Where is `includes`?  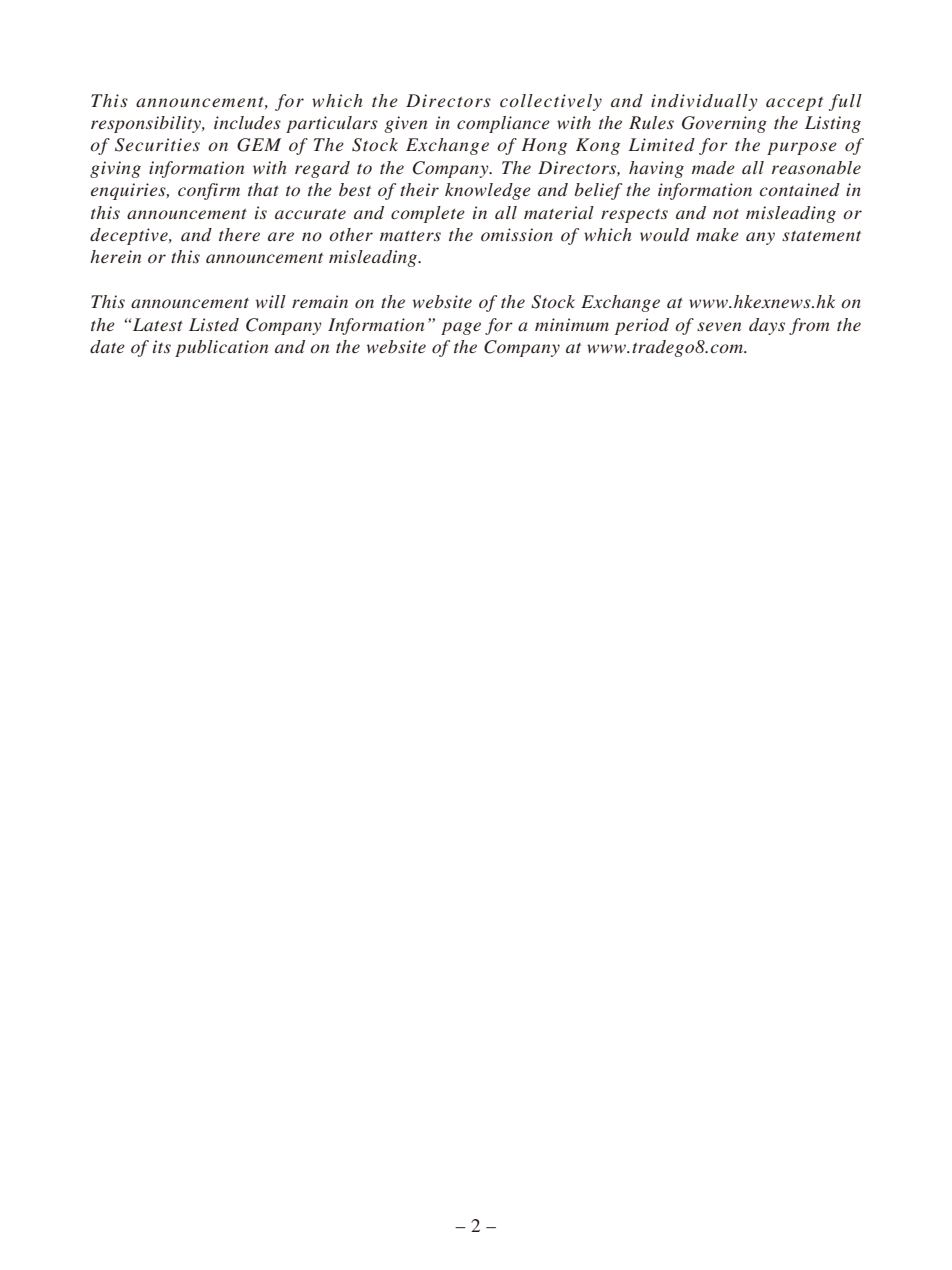
includes is located at coordinates (247, 122).
